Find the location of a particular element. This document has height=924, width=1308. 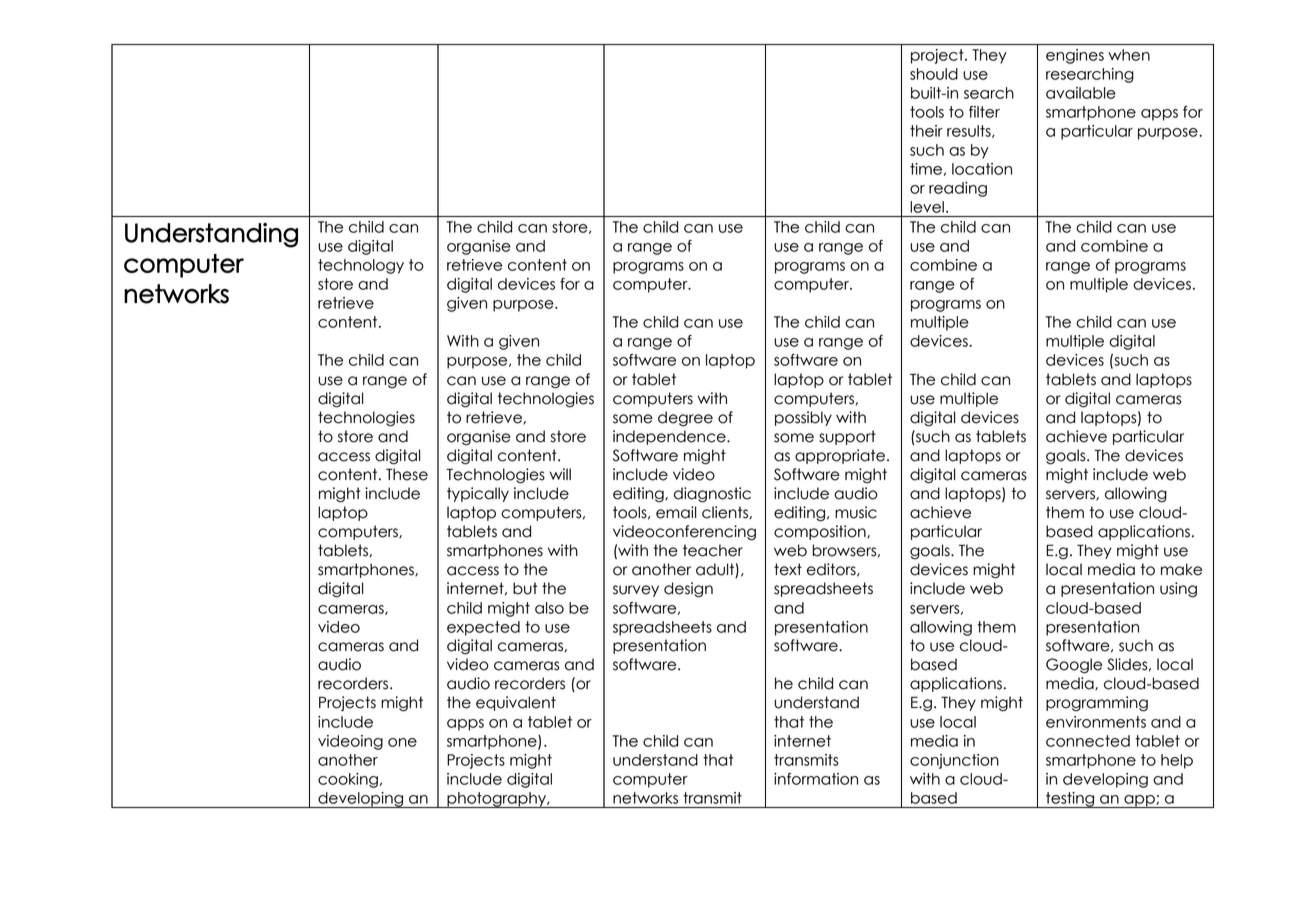

available is located at coordinates (1081, 93).
